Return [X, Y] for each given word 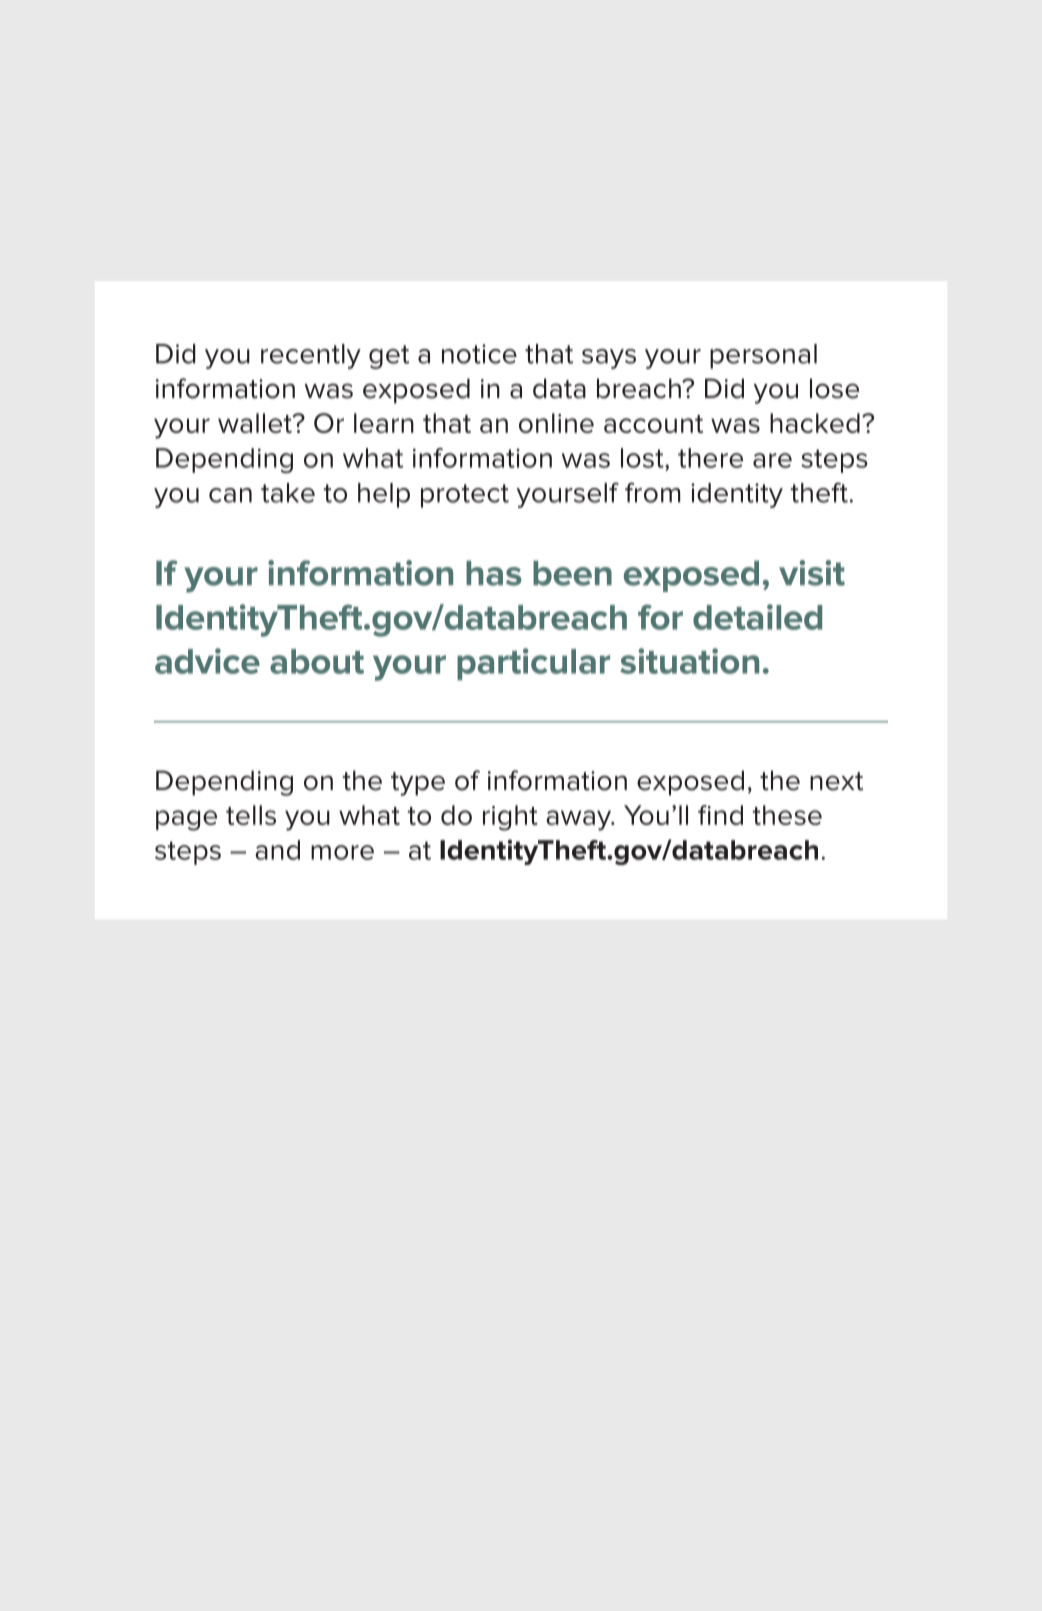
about [317, 661]
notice [479, 354]
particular [533, 664]
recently [311, 356]
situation [690, 661]
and [277, 850]
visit [812, 573]
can [230, 495]
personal [763, 356]
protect [465, 496]
